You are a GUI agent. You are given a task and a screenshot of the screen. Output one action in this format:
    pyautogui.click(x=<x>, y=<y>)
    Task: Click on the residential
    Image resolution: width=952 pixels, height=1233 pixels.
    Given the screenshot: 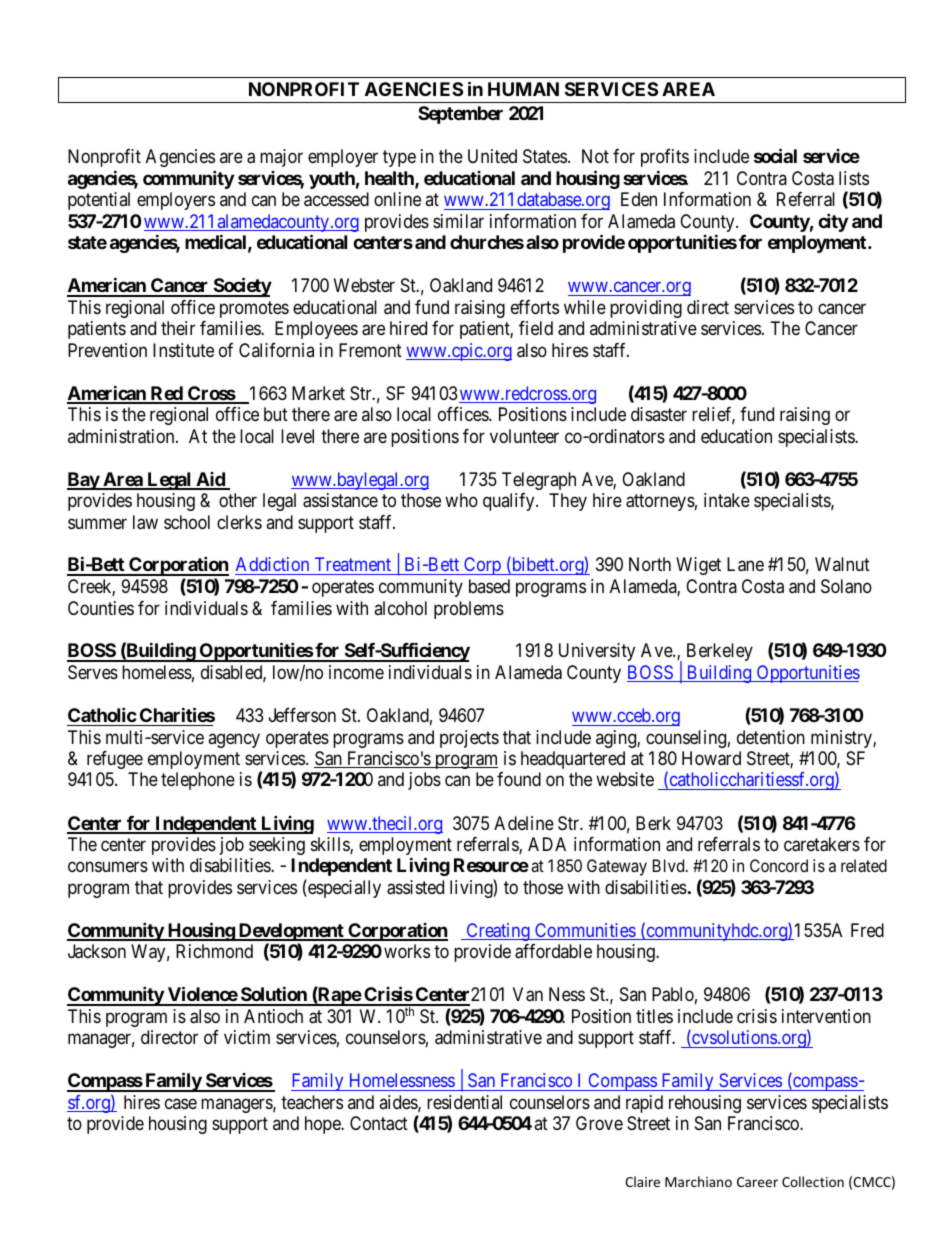 What is the action you would take?
    pyautogui.click(x=464, y=1102)
